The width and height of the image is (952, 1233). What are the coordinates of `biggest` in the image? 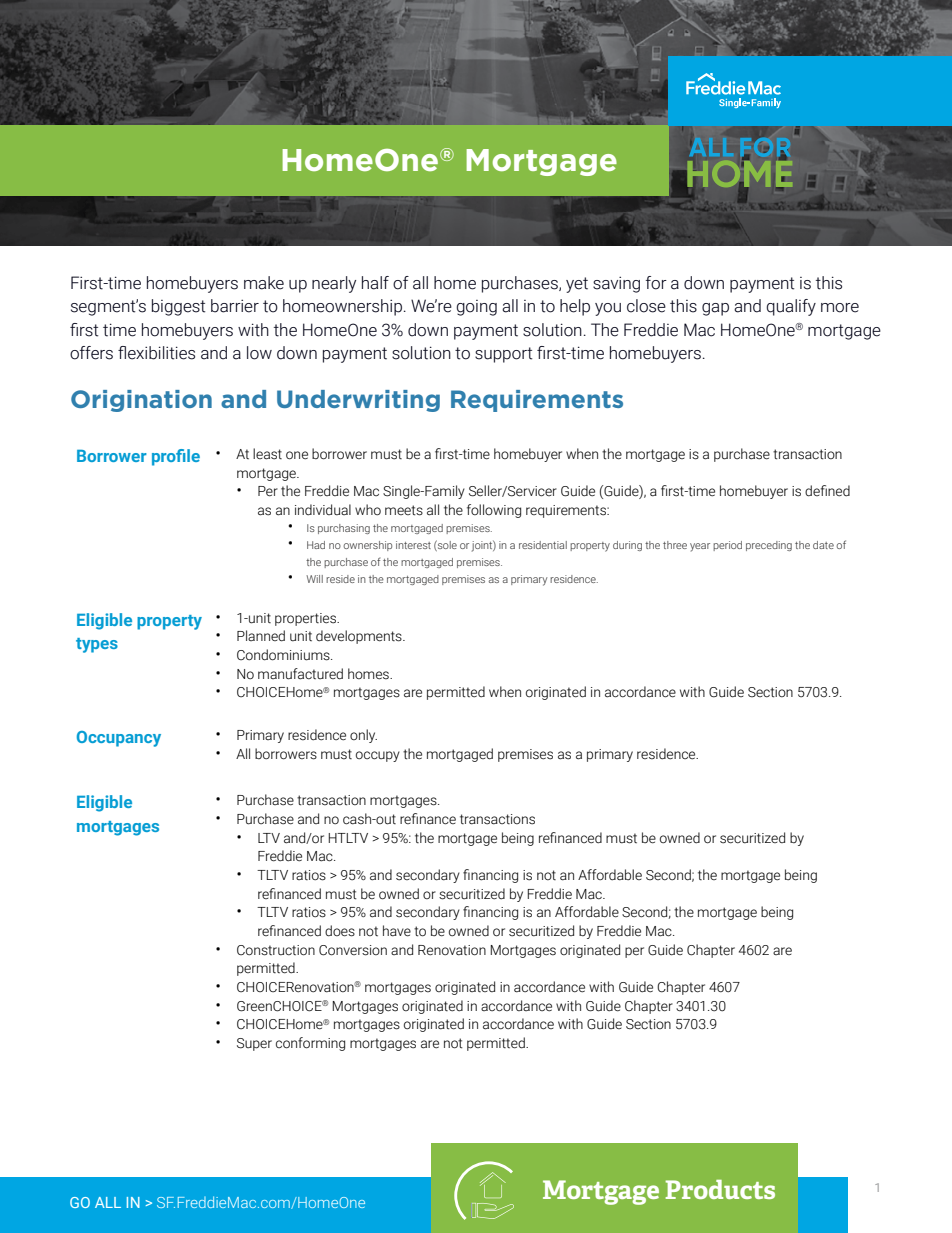 It's located at (178, 307).
